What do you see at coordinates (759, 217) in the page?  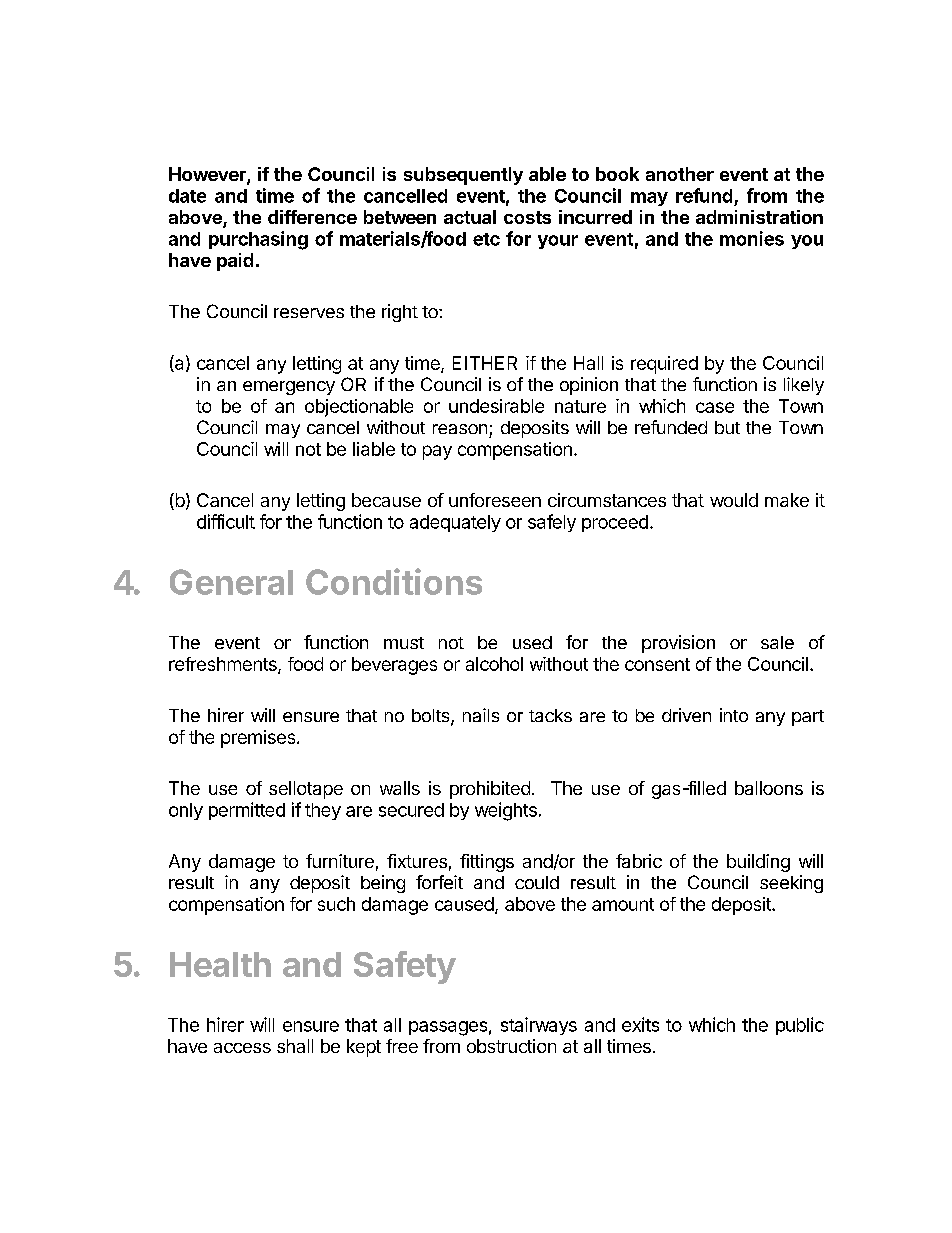 I see `administration` at bounding box center [759, 217].
